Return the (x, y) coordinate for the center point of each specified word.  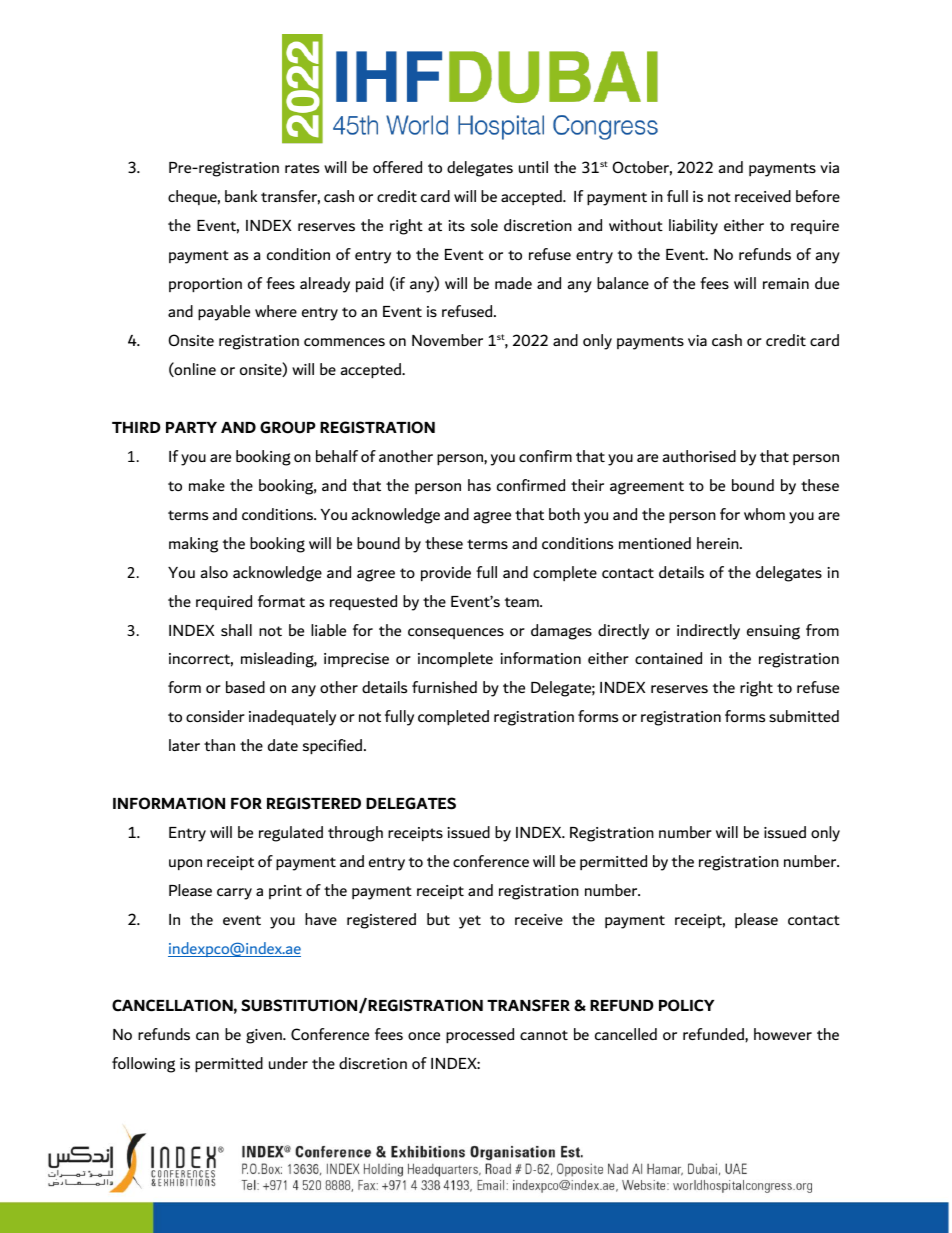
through (355, 834)
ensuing (773, 632)
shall (236, 630)
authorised (699, 456)
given (265, 1036)
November (447, 340)
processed (480, 1035)
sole (484, 225)
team (523, 602)
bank (241, 196)
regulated (291, 834)
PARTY (191, 427)
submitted (804, 716)
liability (693, 227)
